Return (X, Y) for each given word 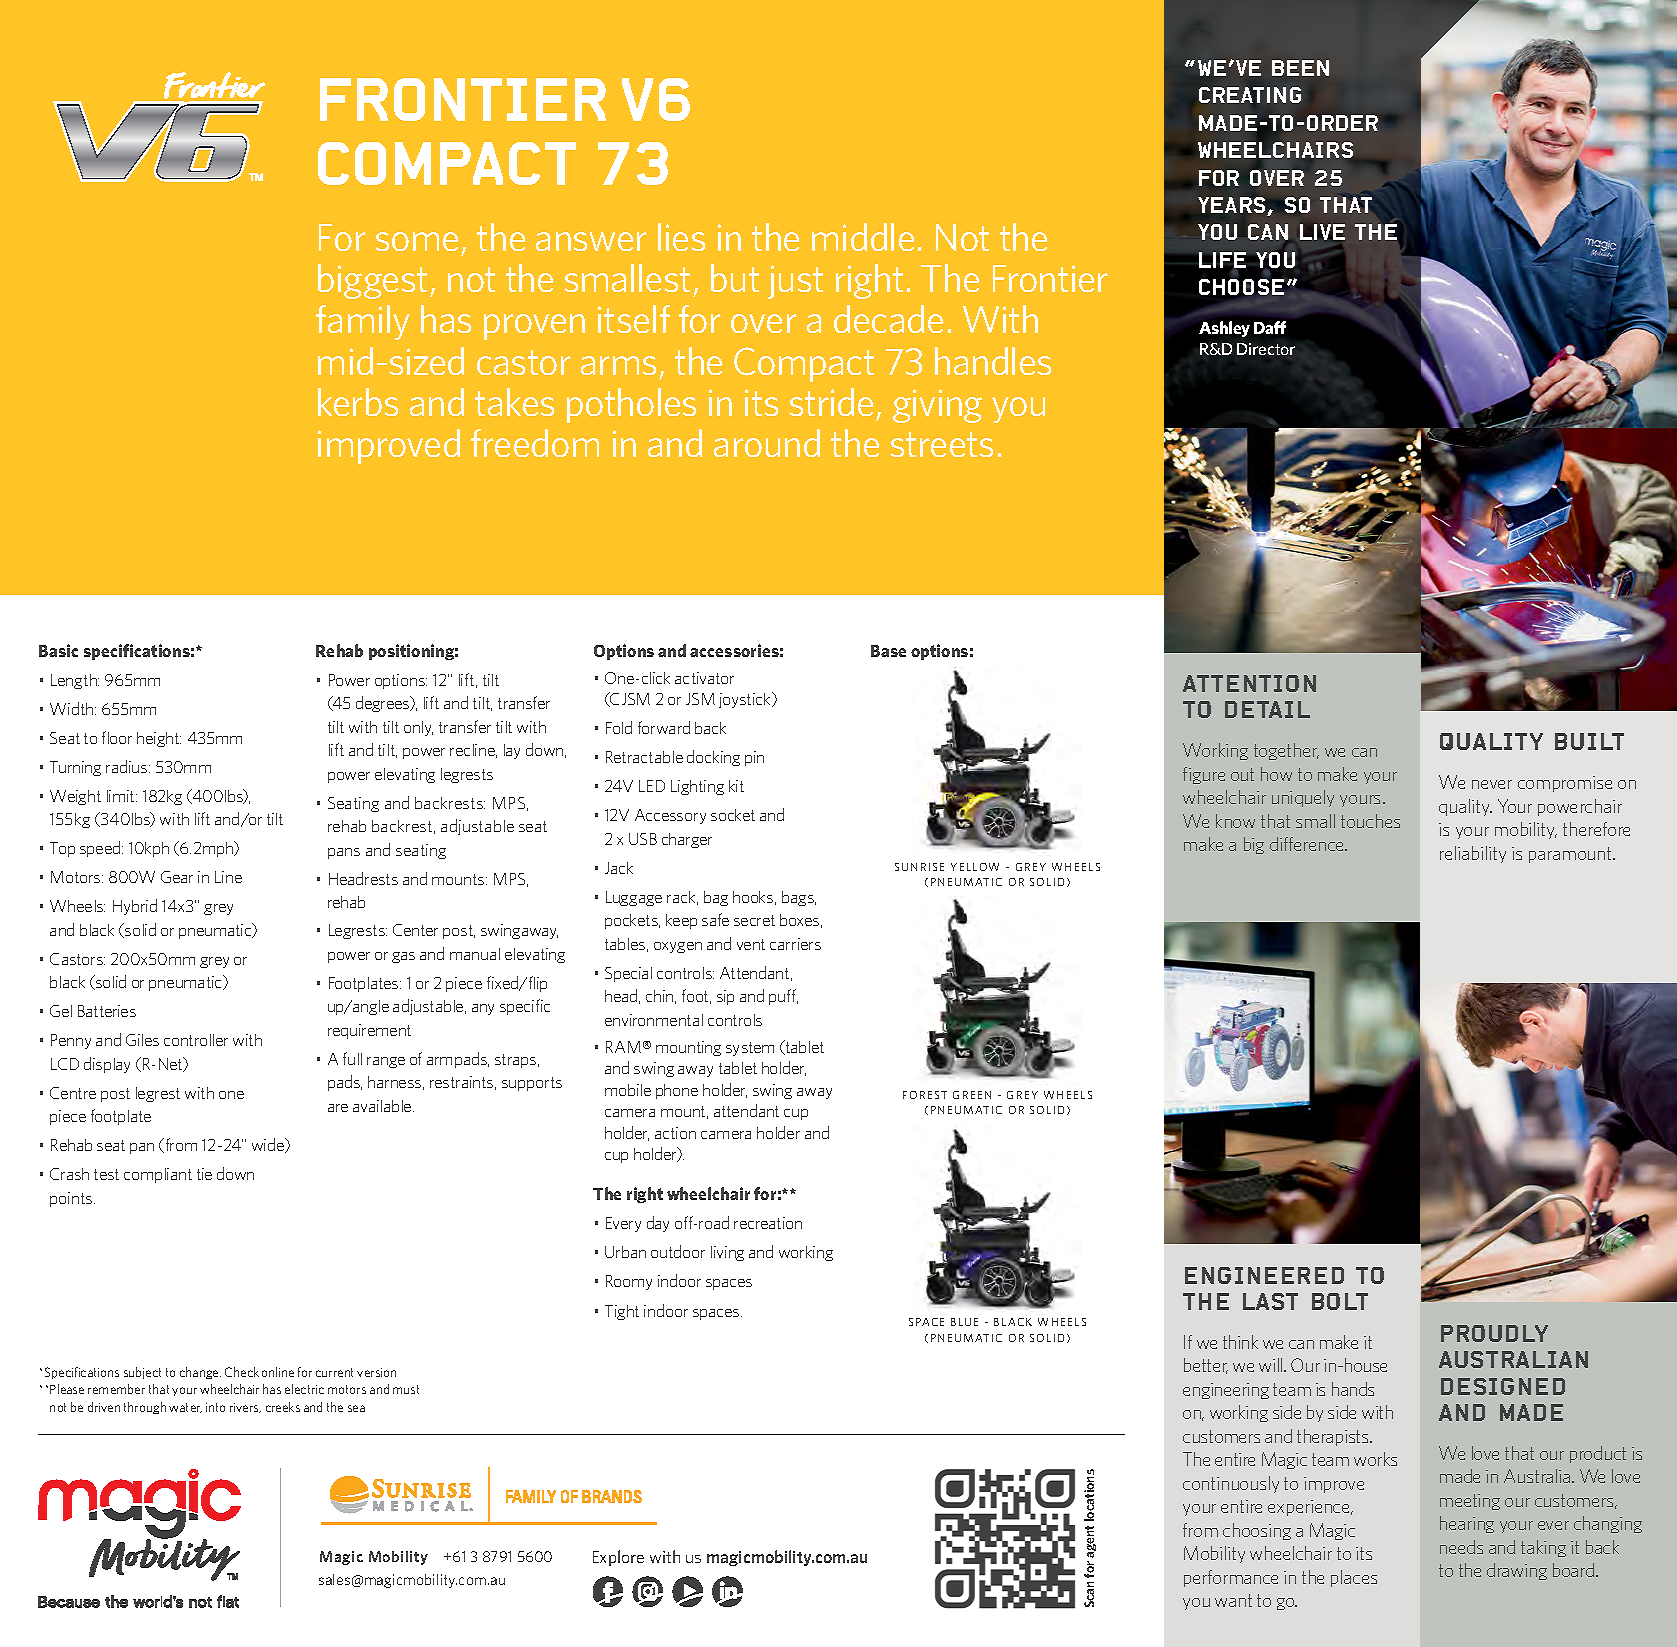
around (767, 443)
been (1300, 68)
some (417, 241)
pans (344, 853)
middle (863, 237)
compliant (158, 1175)
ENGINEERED (1264, 1275)
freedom (535, 443)
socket (733, 815)
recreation (768, 1223)
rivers (245, 1408)
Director (1266, 349)
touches (1370, 821)
